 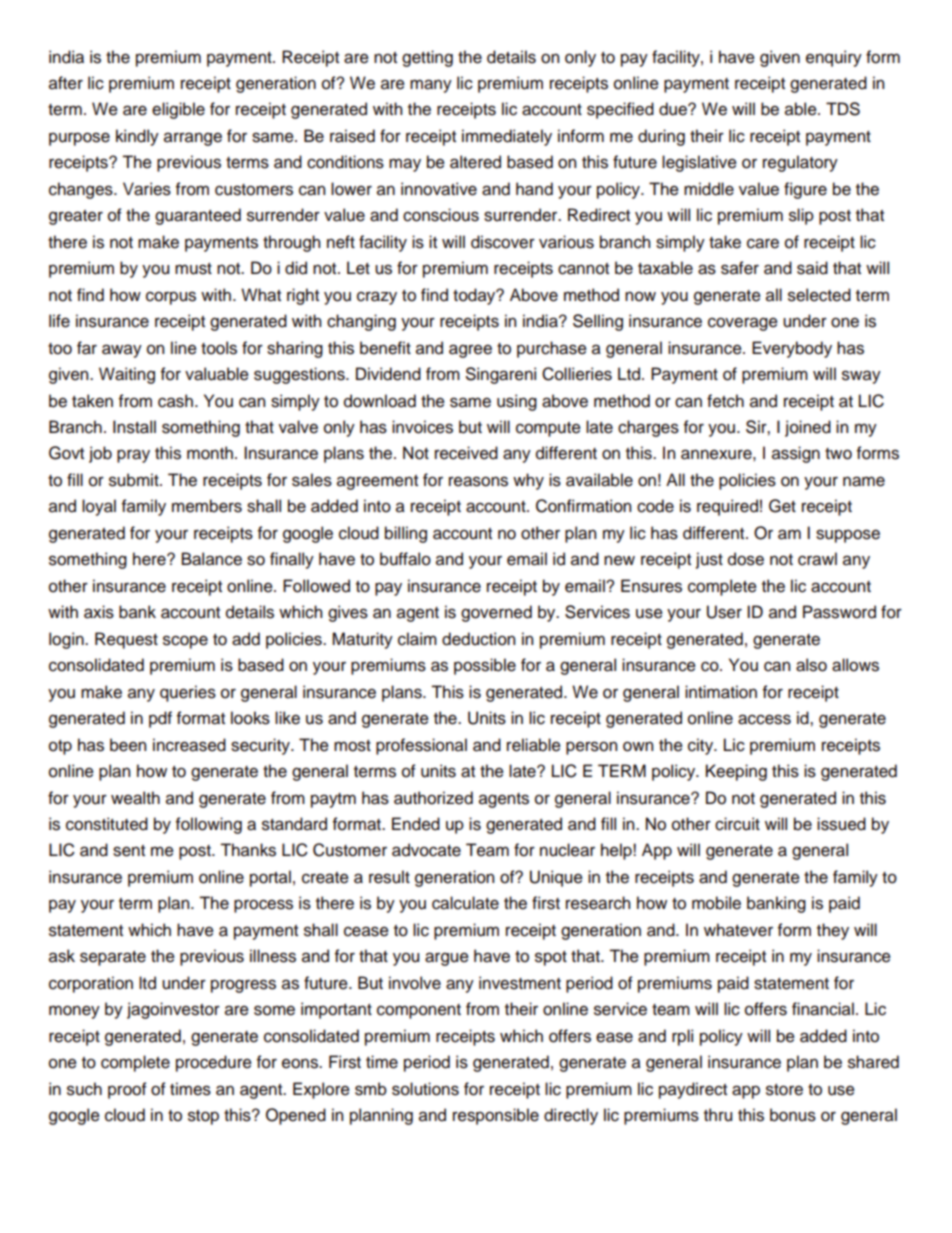 What do you see at coordinates (426, 850) in the page?
I see `advocate` at bounding box center [426, 850].
